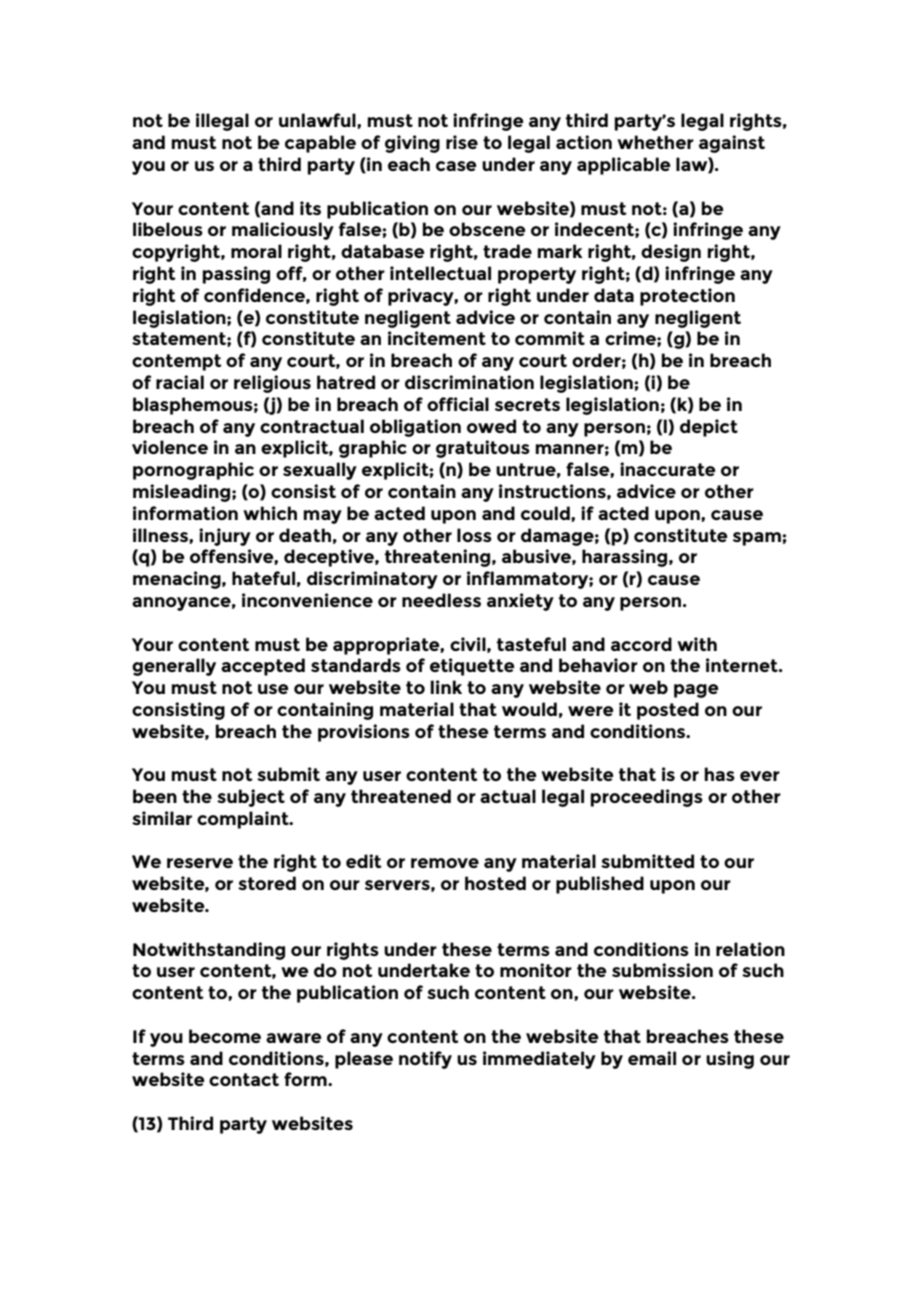 This image has height=1309, width=924. What do you see at coordinates (225, 537) in the image?
I see `injury` at bounding box center [225, 537].
